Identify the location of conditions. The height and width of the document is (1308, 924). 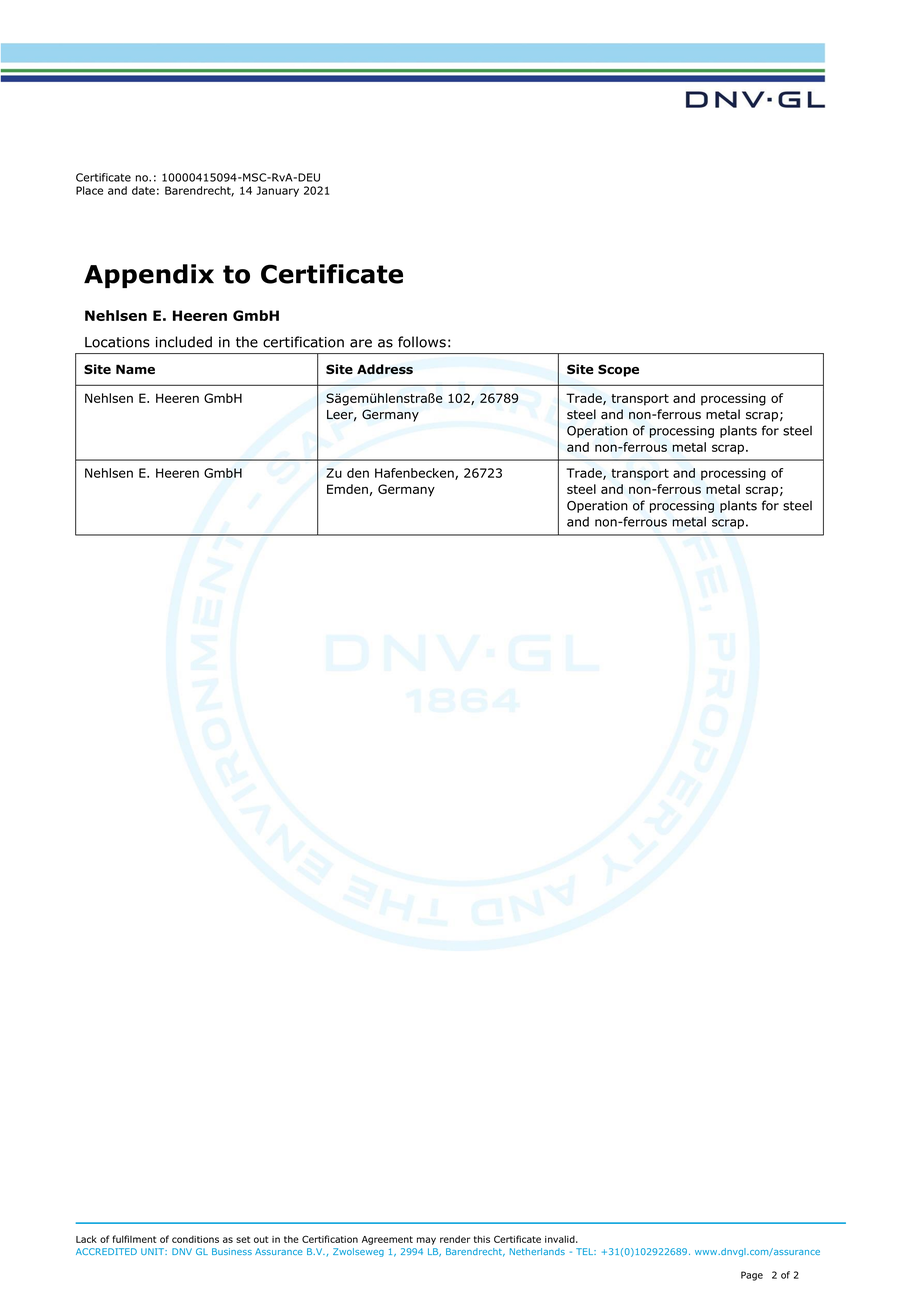
(195, 1239).
